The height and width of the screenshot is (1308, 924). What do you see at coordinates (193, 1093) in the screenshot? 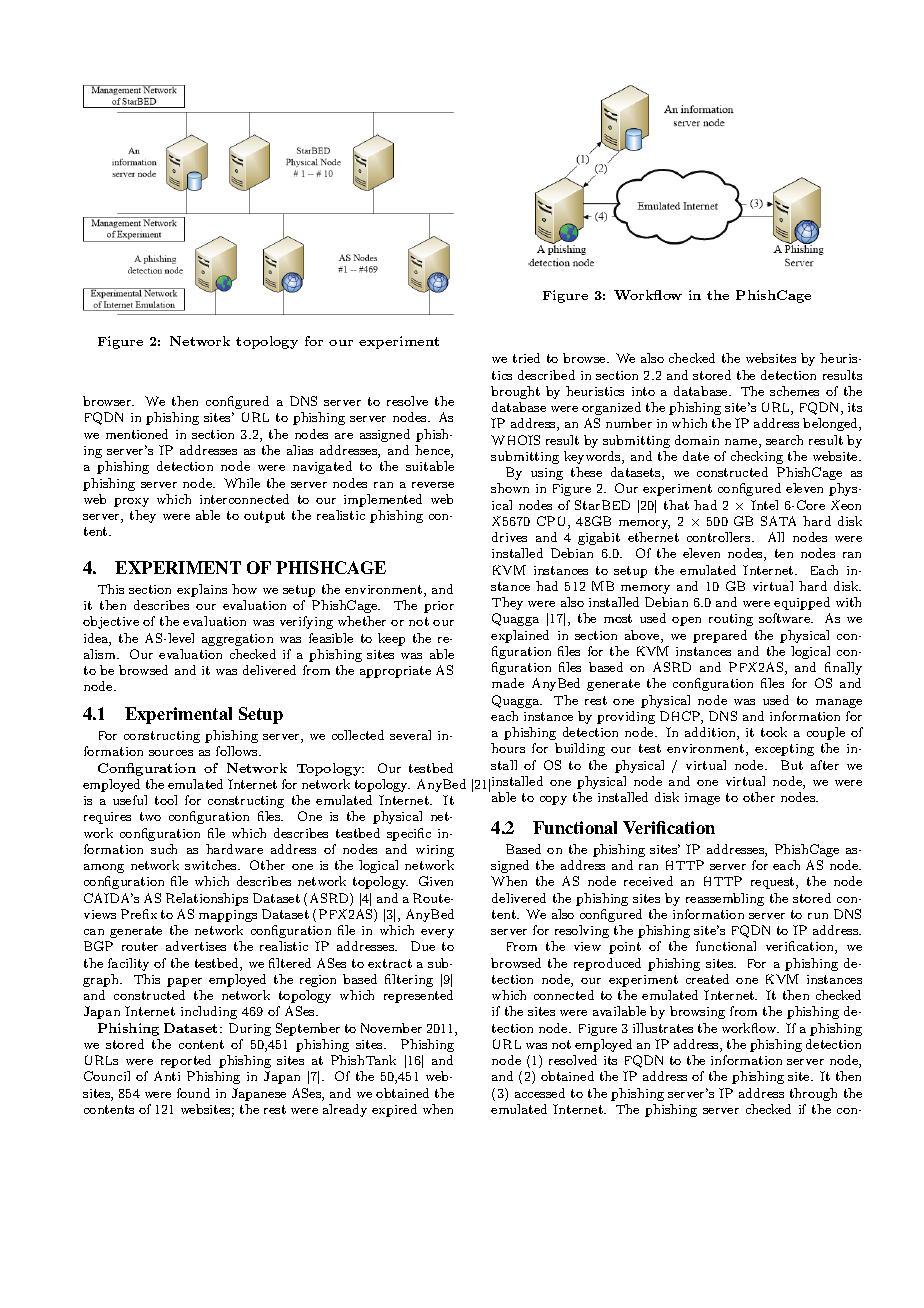
I see `found` at bounding box center [193, 1093].
